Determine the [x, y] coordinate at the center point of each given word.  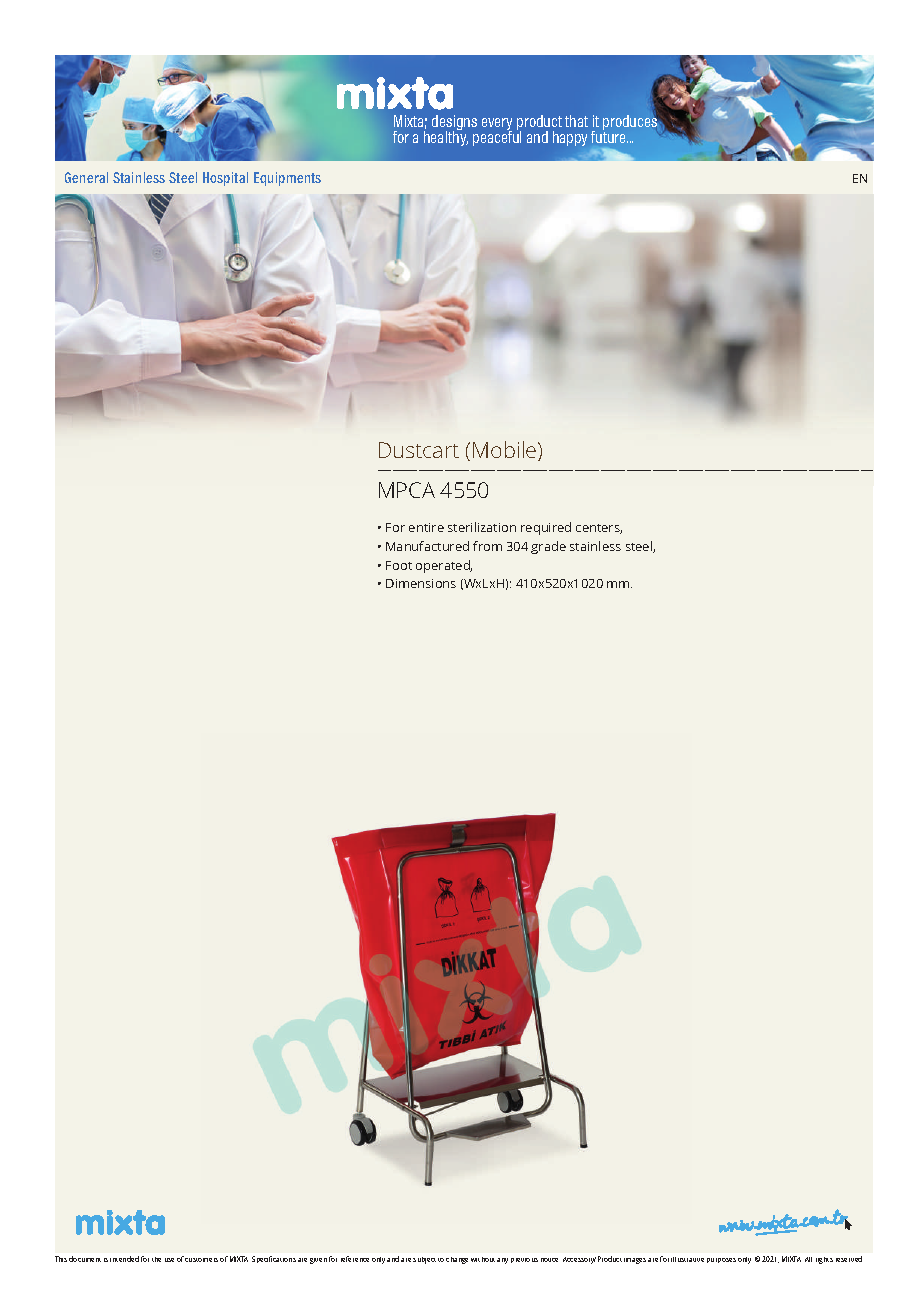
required [546, 528]
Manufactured [427, 546]
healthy [446, 137]
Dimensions [421, 583]
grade [548, 547]
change [457, 1260]
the [156, 1259]
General [86, 177]
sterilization [482, 527]
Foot [399, 565]
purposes [721, 1260]
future [609, 135]
